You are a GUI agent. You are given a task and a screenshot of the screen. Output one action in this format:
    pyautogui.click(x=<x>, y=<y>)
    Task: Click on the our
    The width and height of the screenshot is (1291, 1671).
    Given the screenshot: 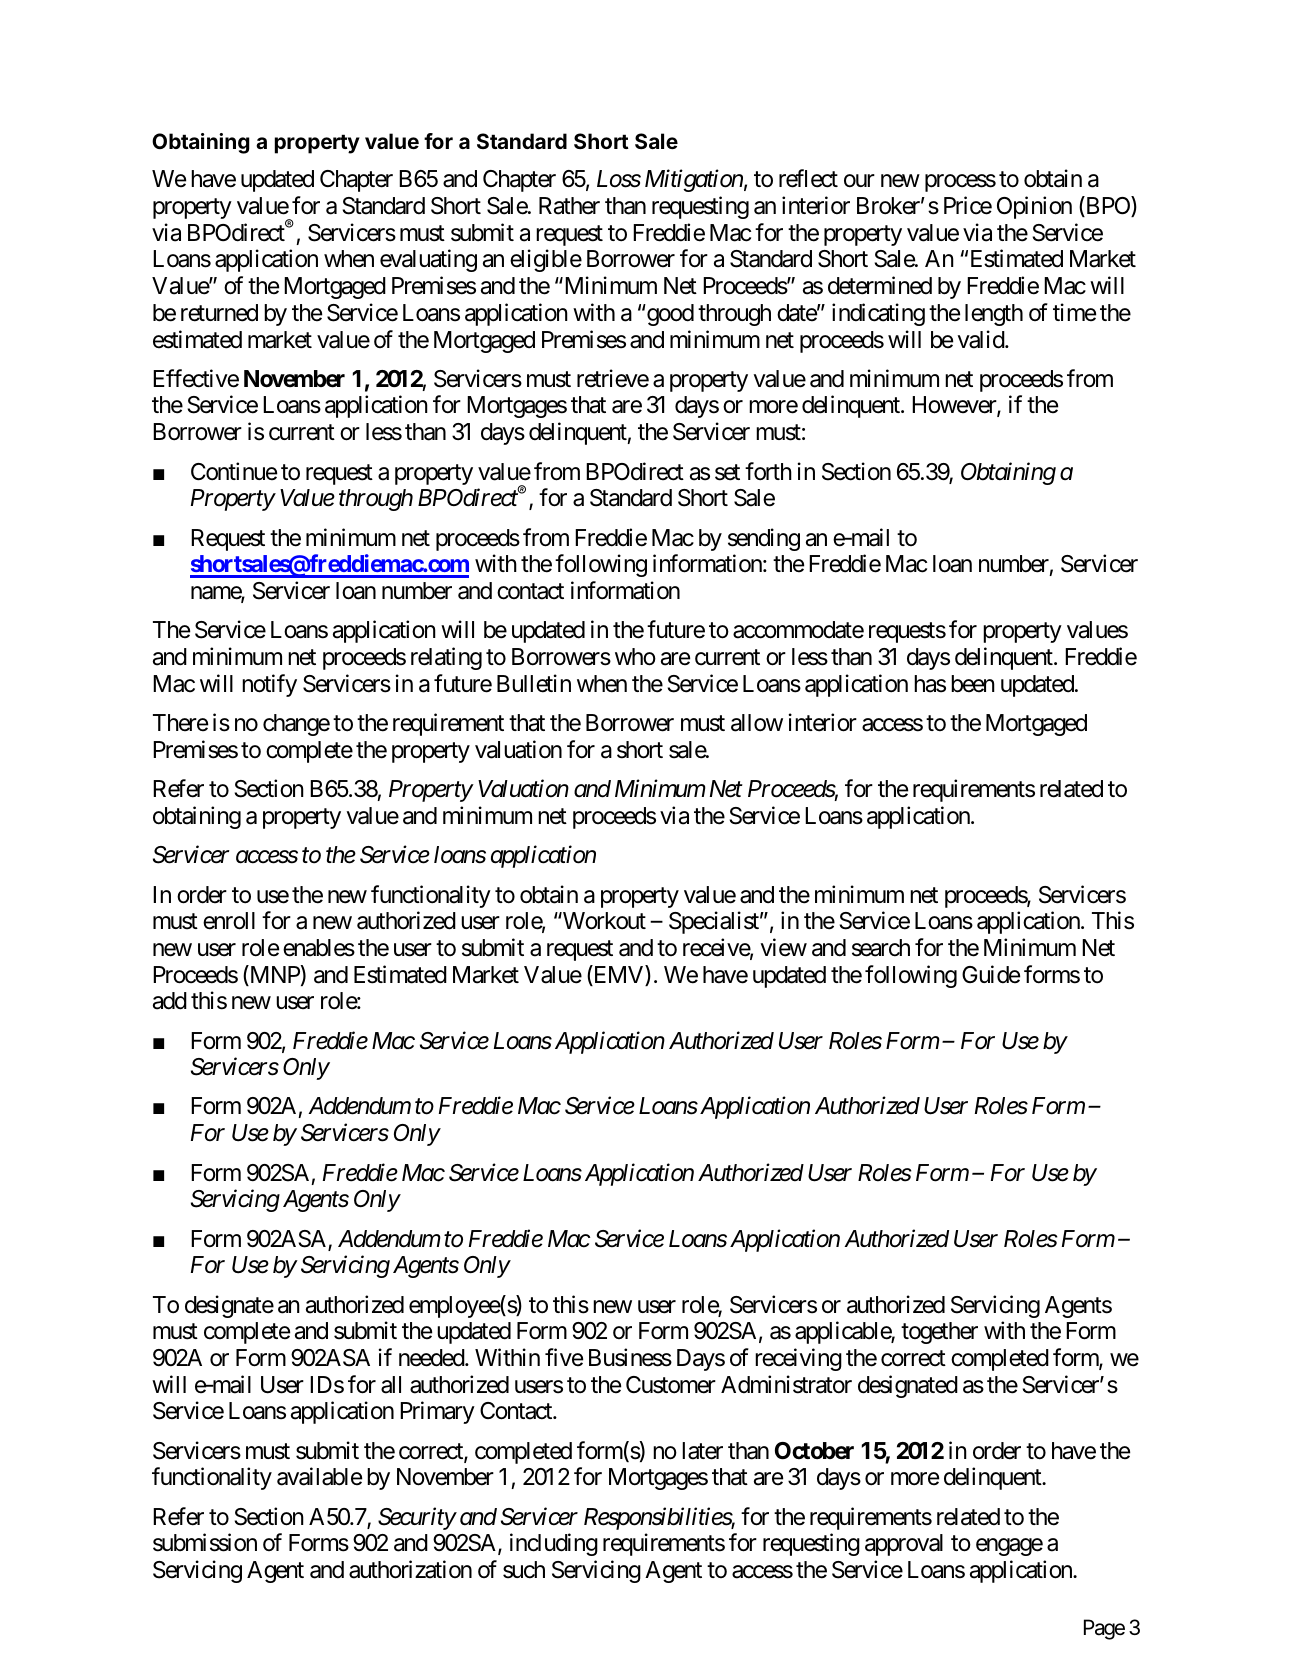 What is the action you would take?
    pyautogui.click(x=859, y=181)
